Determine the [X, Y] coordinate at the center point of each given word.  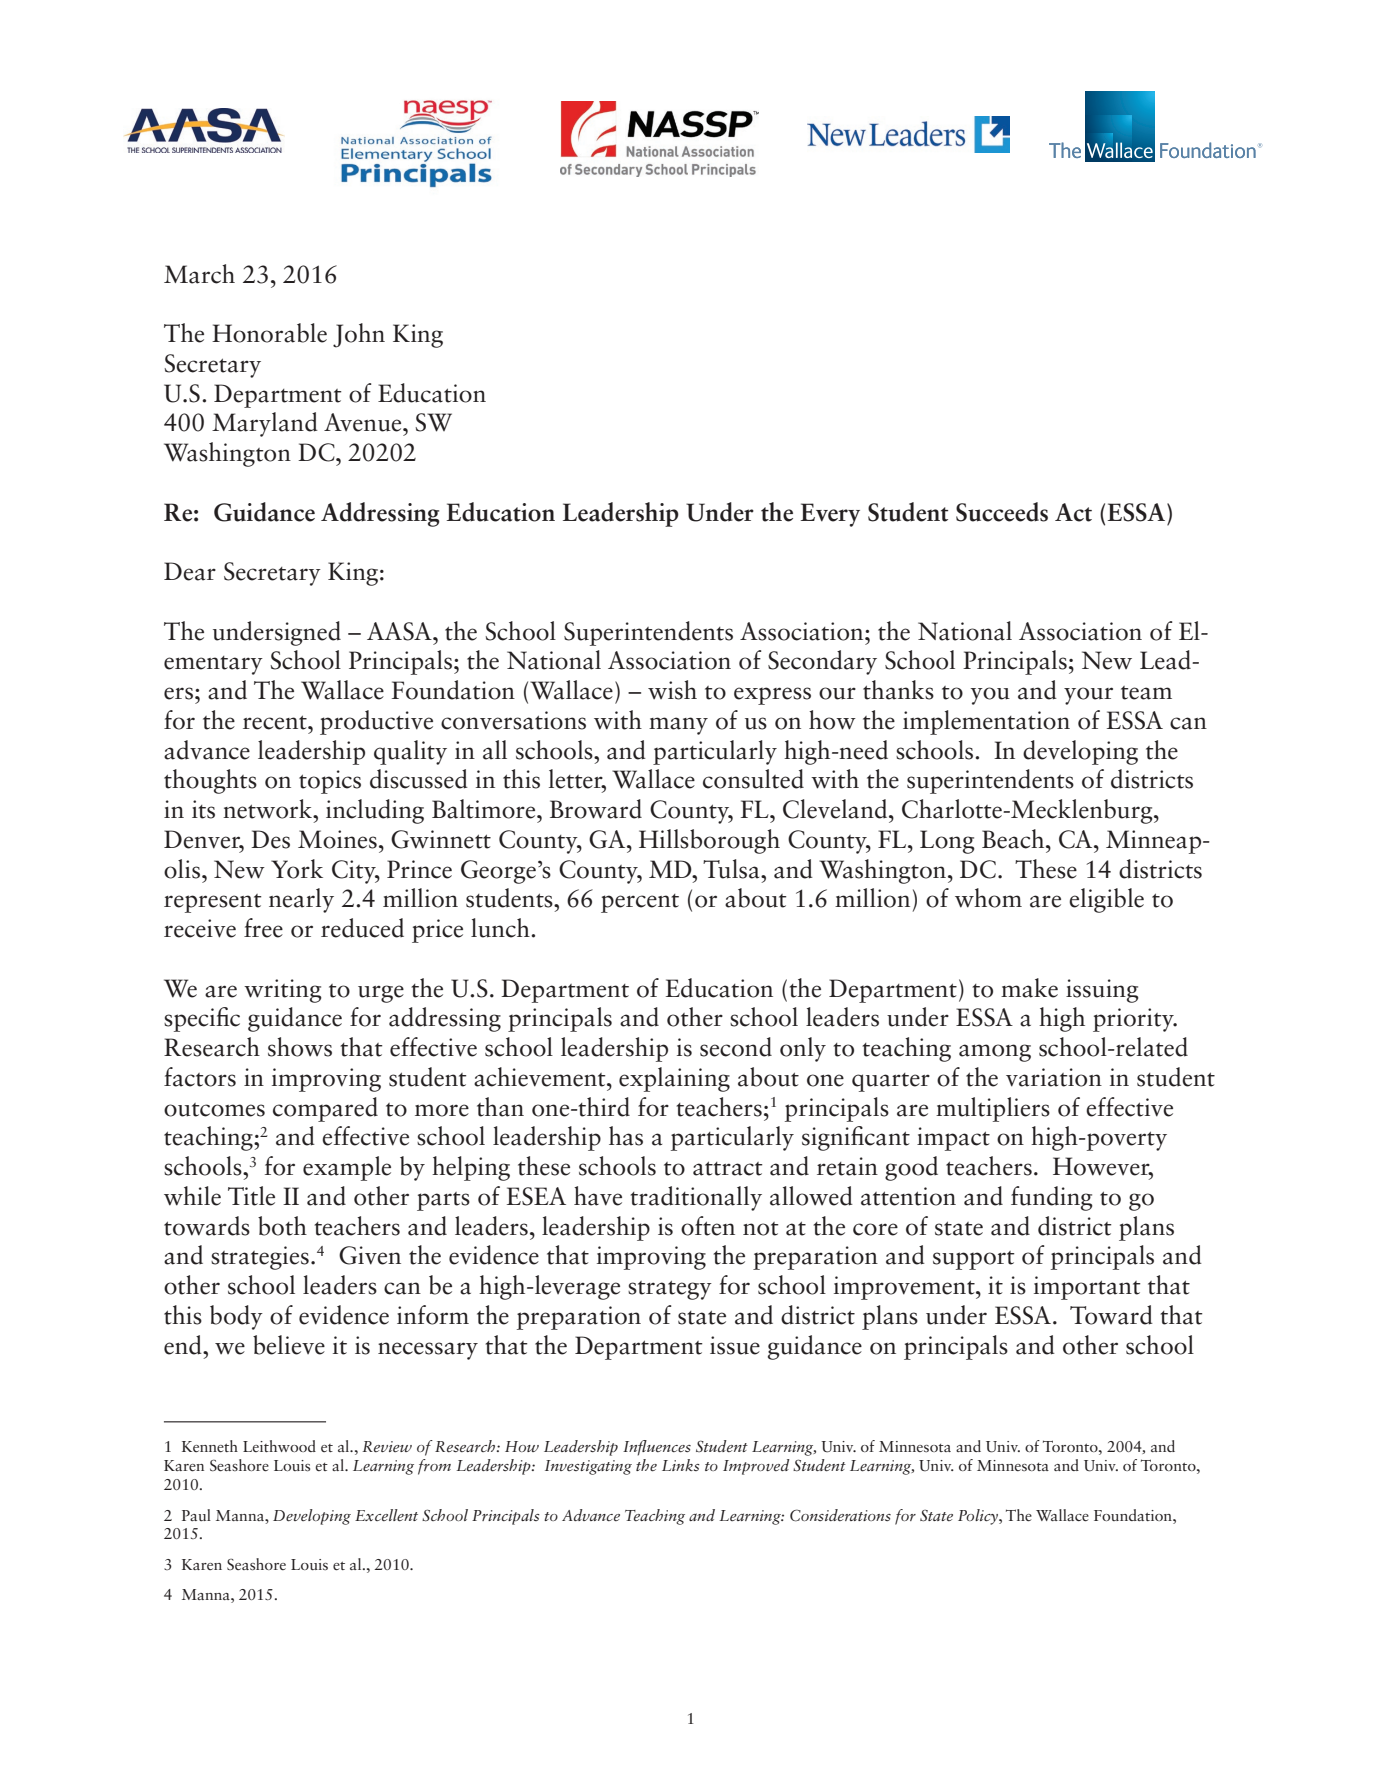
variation [1054, 1077]
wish [672, 690]
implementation [986, 722]
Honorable [269, 333]
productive [376, 722]
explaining [674, 1079]
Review [387, 1446]
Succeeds [1002, 512]
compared [325, 1109]
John [359, 335]
